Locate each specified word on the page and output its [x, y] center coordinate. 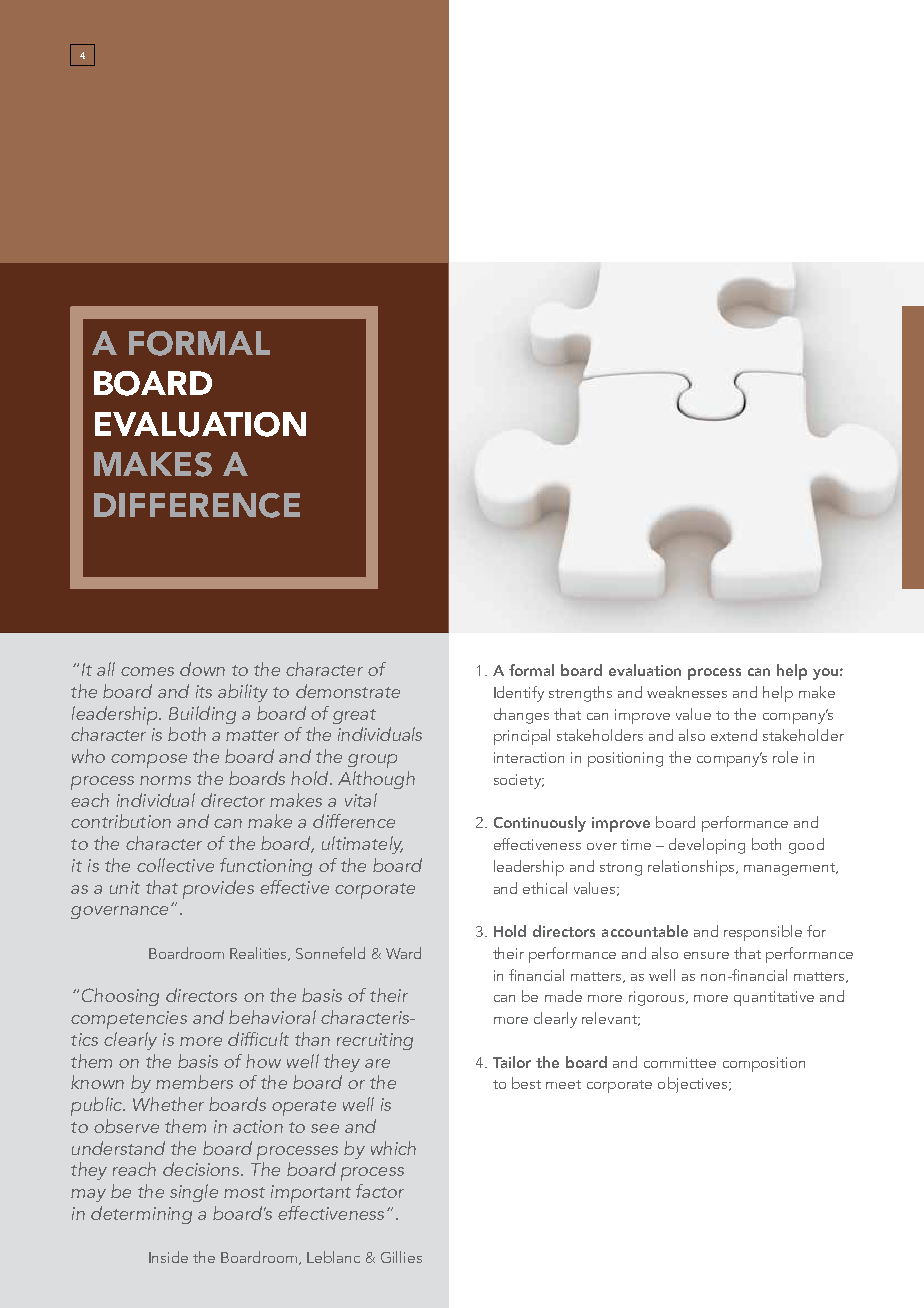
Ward [403, 953]
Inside [168, 1257]
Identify [519, 694]
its [204, 691]
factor [380, 1191]
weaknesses [687, 692]
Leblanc [333, 1257]
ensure [706, 955]
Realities [260, 954]
